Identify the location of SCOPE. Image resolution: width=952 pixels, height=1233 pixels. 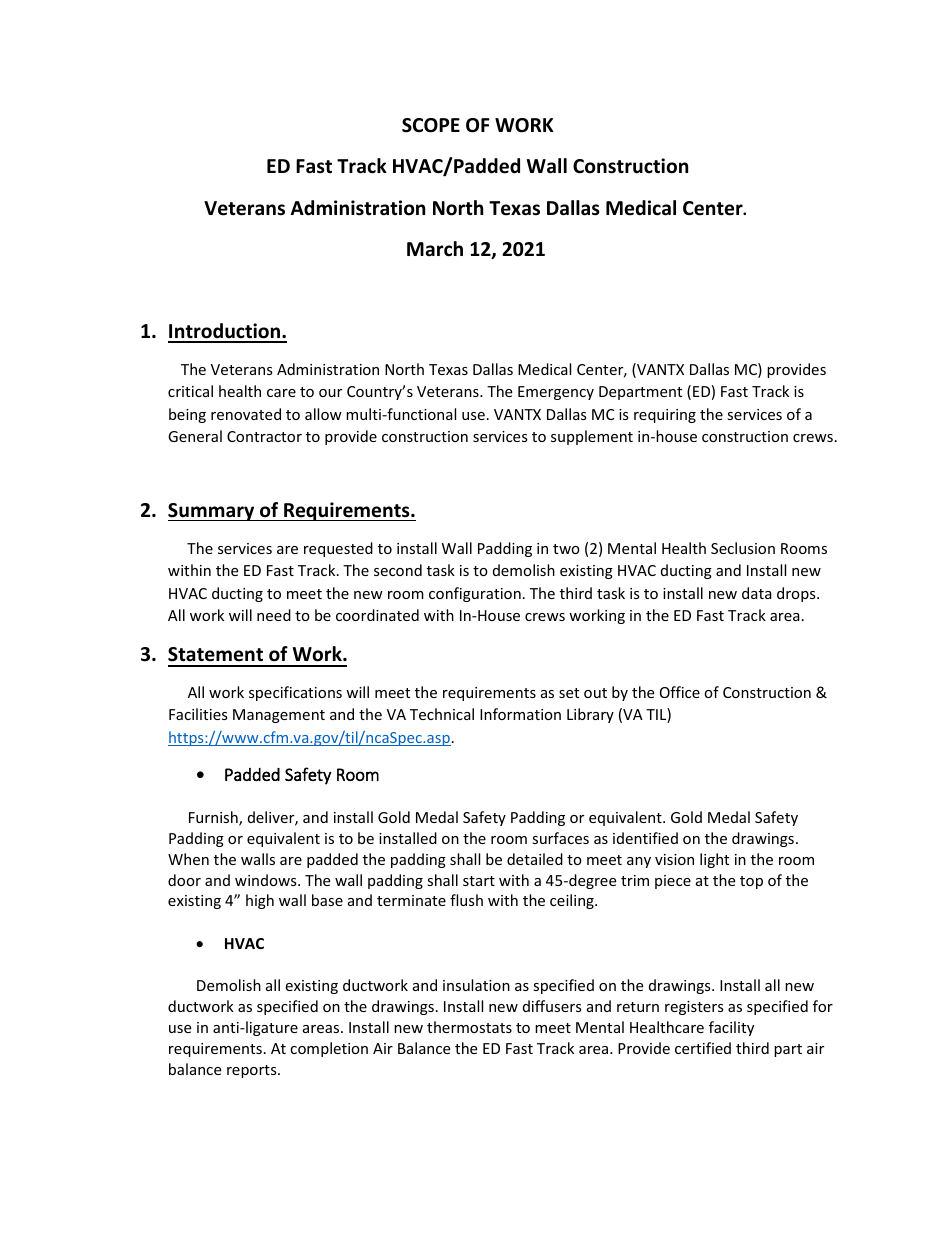
(431, 125).
